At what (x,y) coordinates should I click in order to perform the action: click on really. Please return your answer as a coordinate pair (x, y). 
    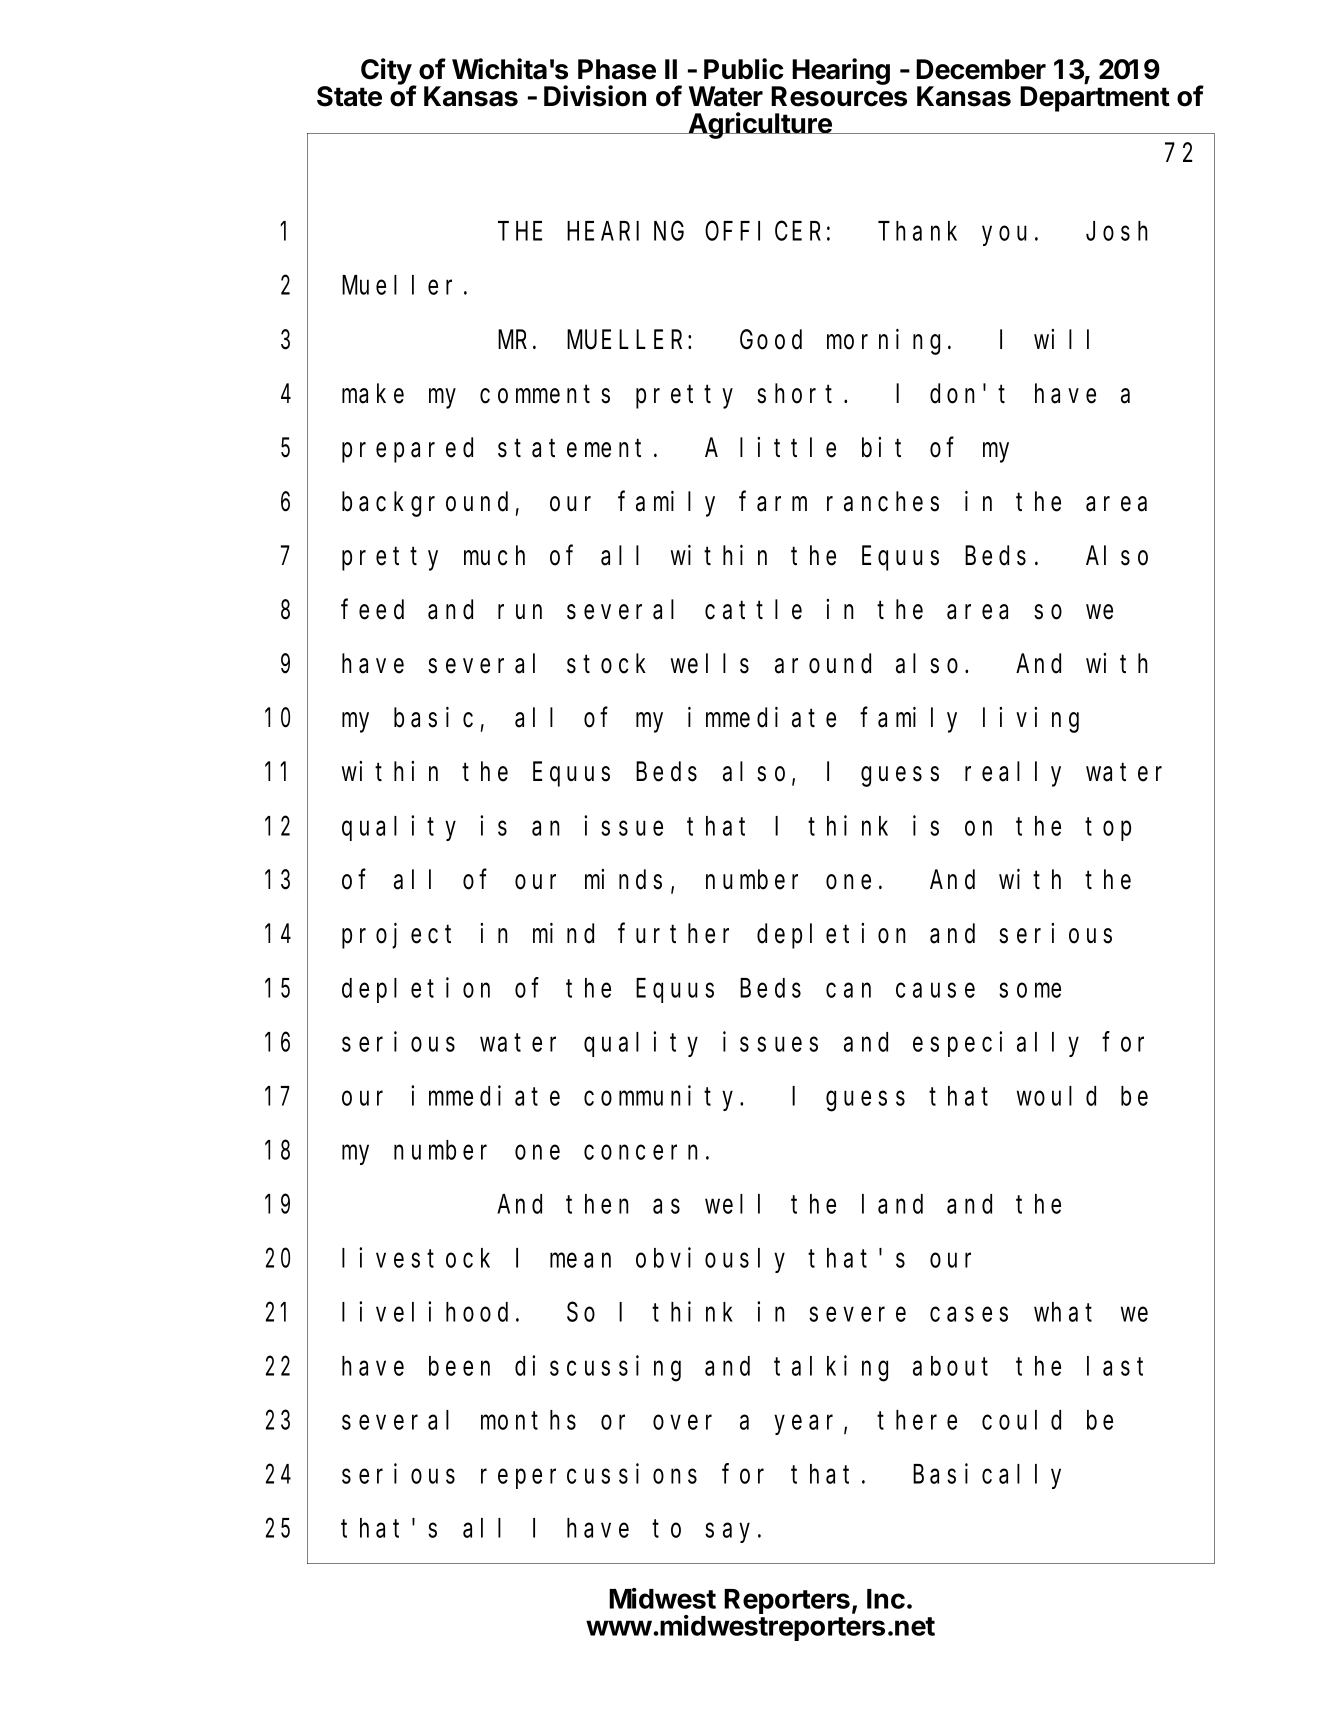
    Looking at the image, I should click on (1013, 774).
